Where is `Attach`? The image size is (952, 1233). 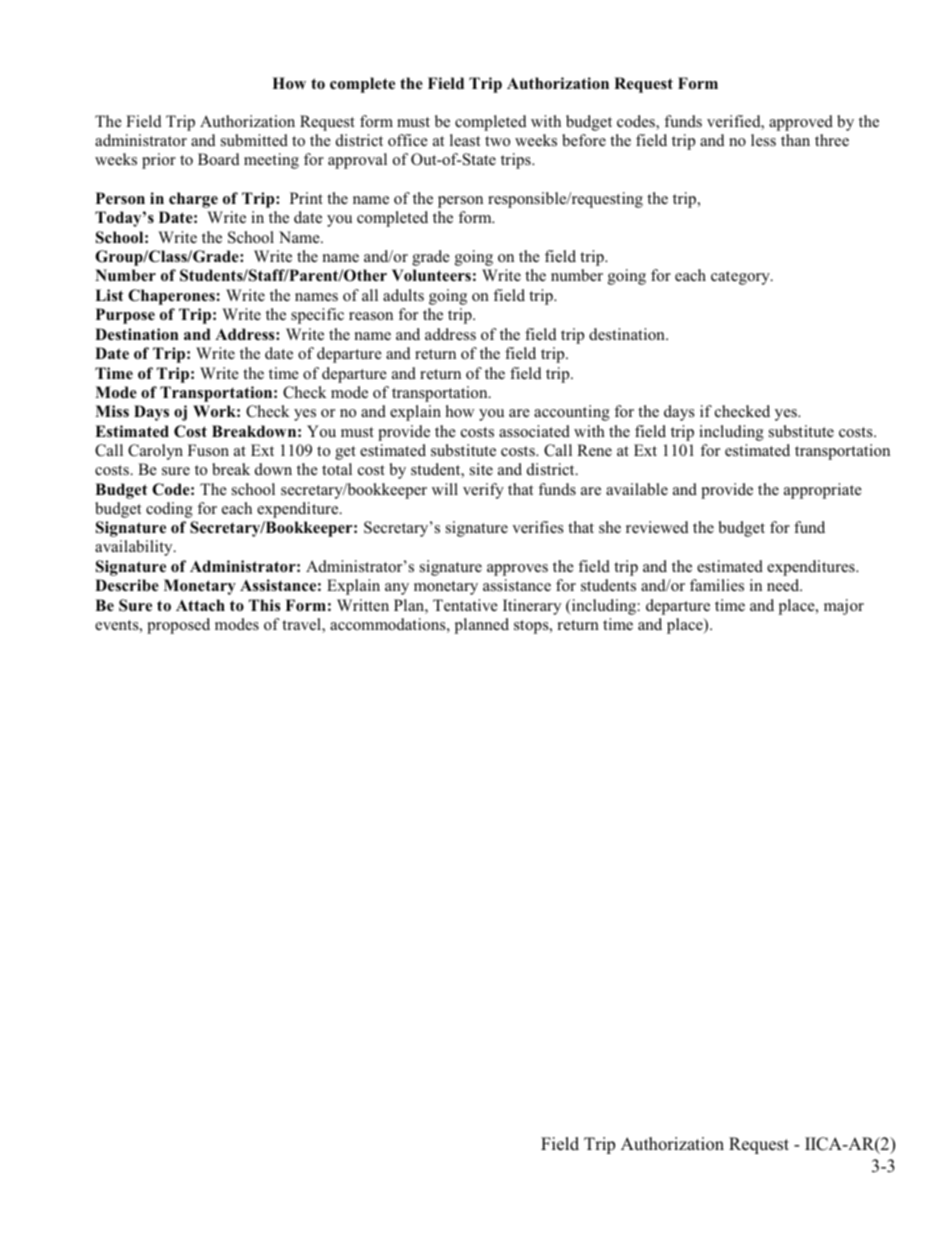
Attach is located at coordinates (200, 605).
